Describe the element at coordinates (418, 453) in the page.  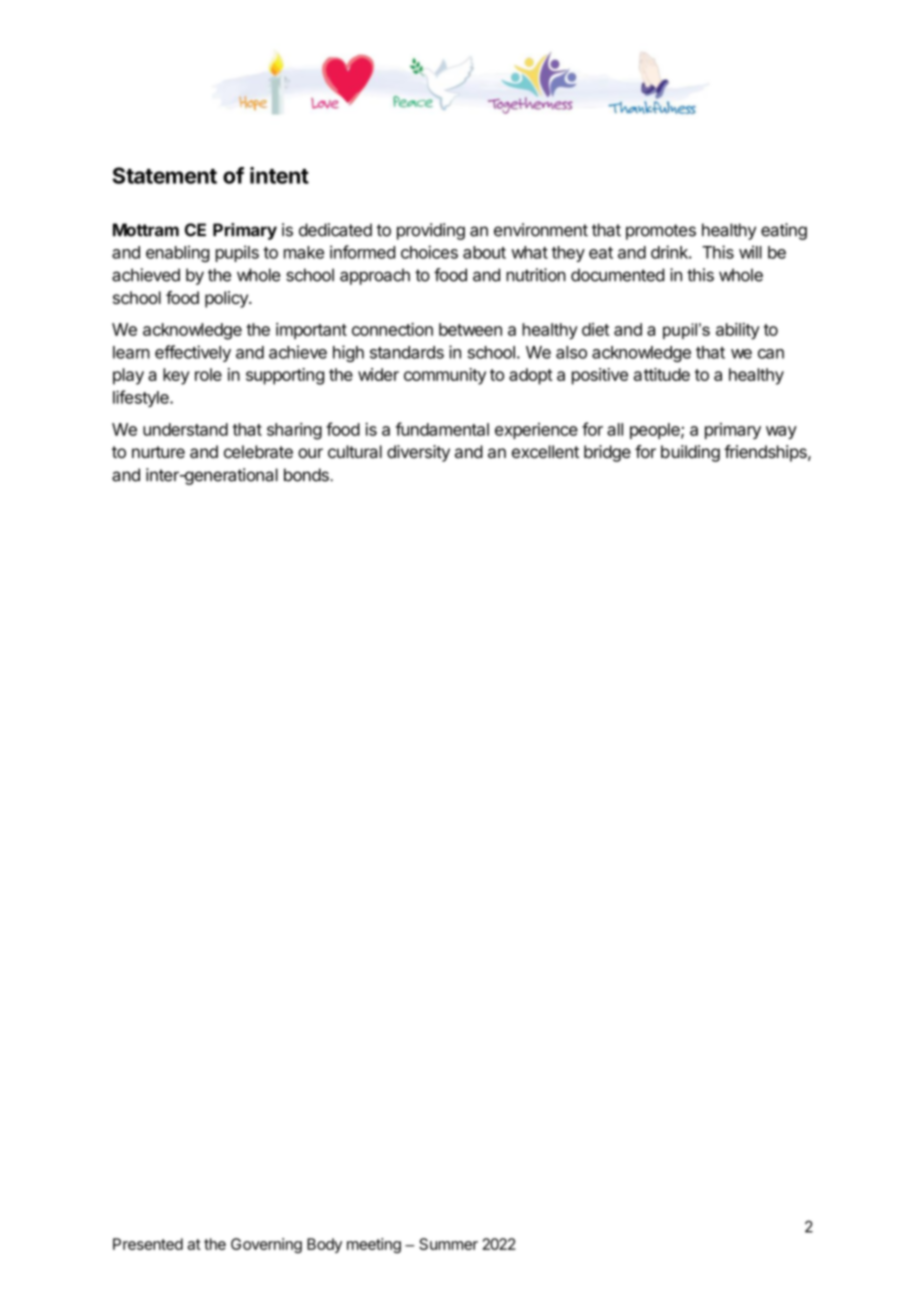
I see `diversity` at that location.
